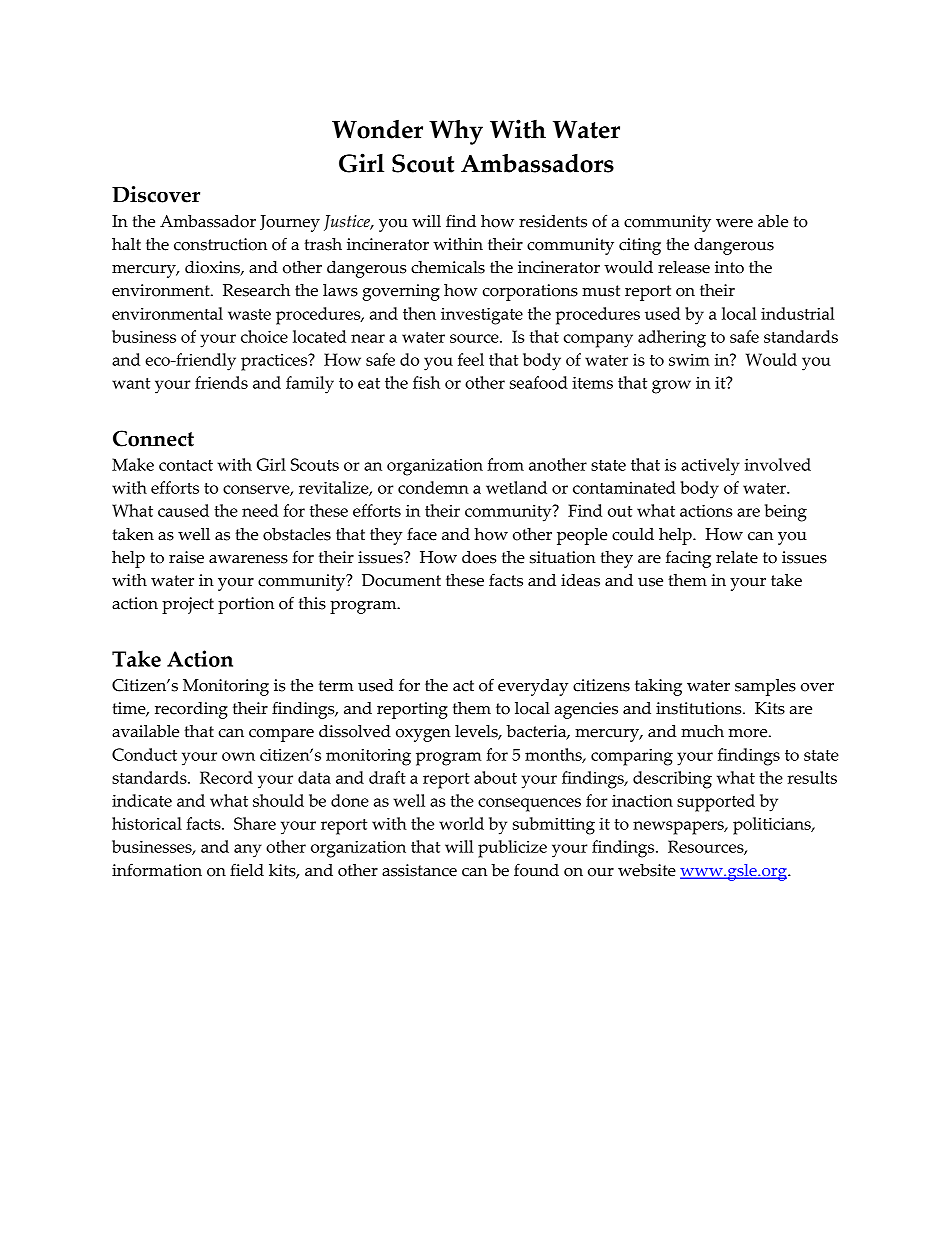  Describe the element at coordinates (734, 223) in the image. I see `were` at that location.
